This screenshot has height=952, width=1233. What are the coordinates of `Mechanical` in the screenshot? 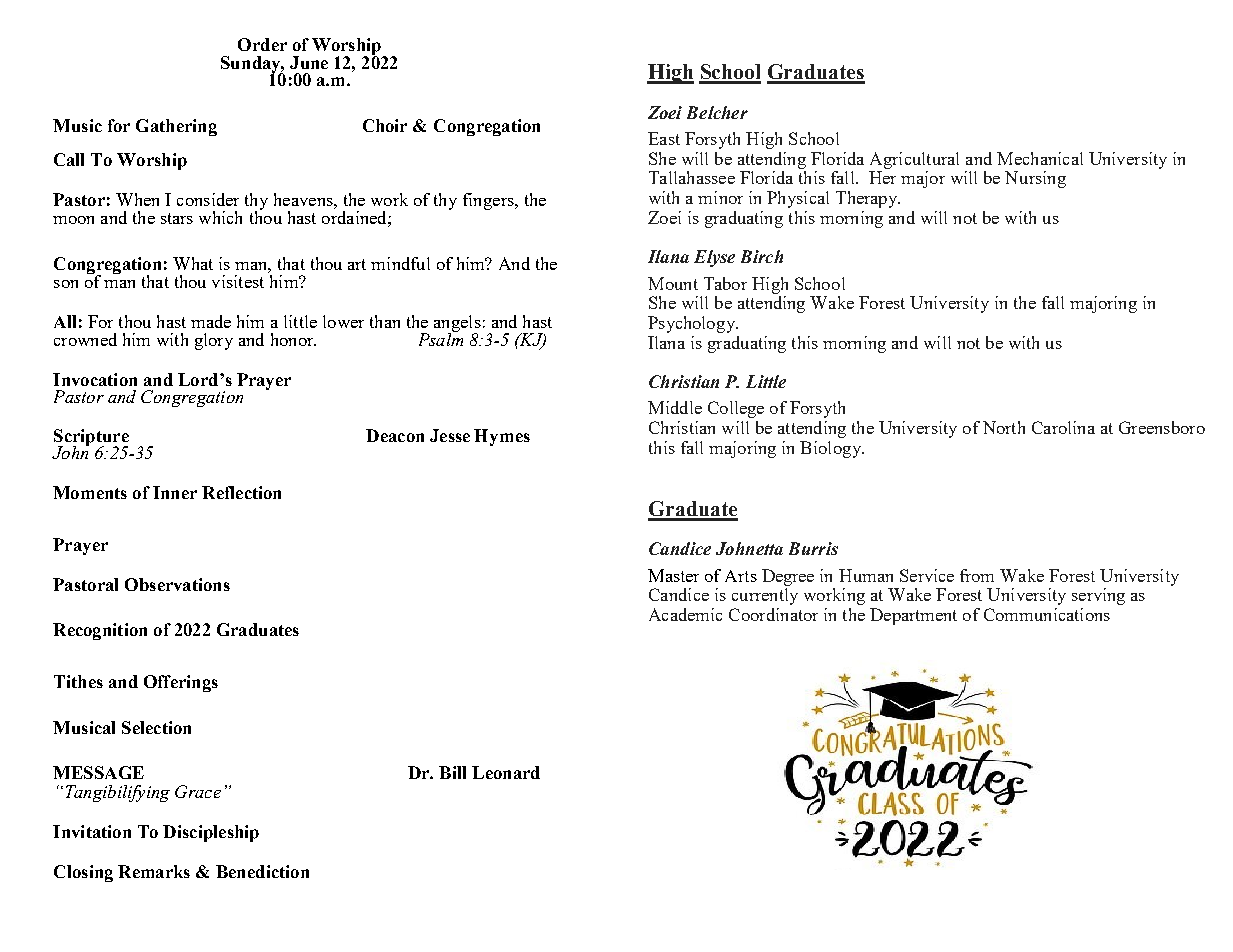 It's located at (1040, 158).
